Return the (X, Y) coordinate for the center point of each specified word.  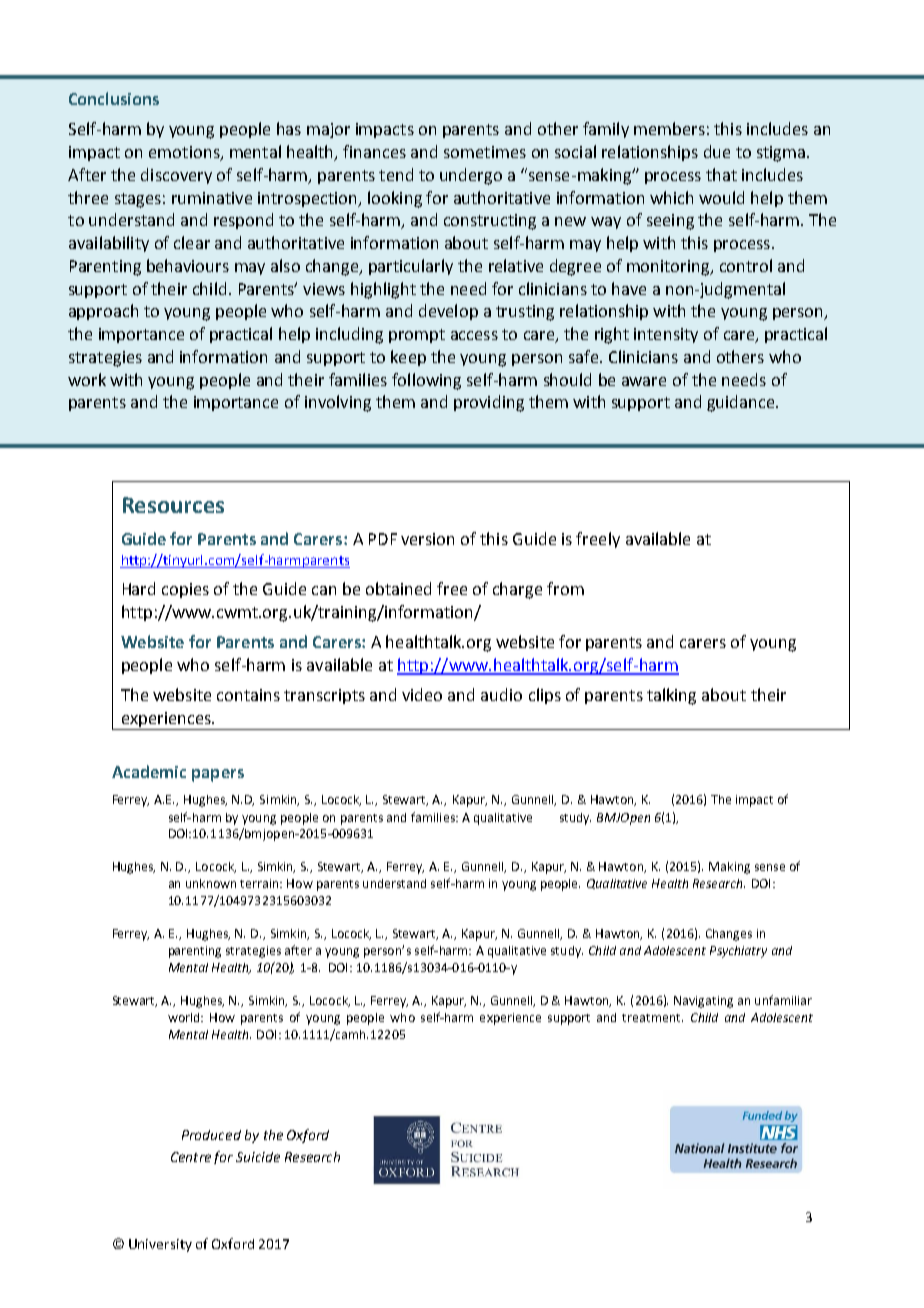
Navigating (703, 1002)
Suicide (258, 1157)
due (717, 151)
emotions (185, 153)
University (160, 1245)
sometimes (485, 152)
